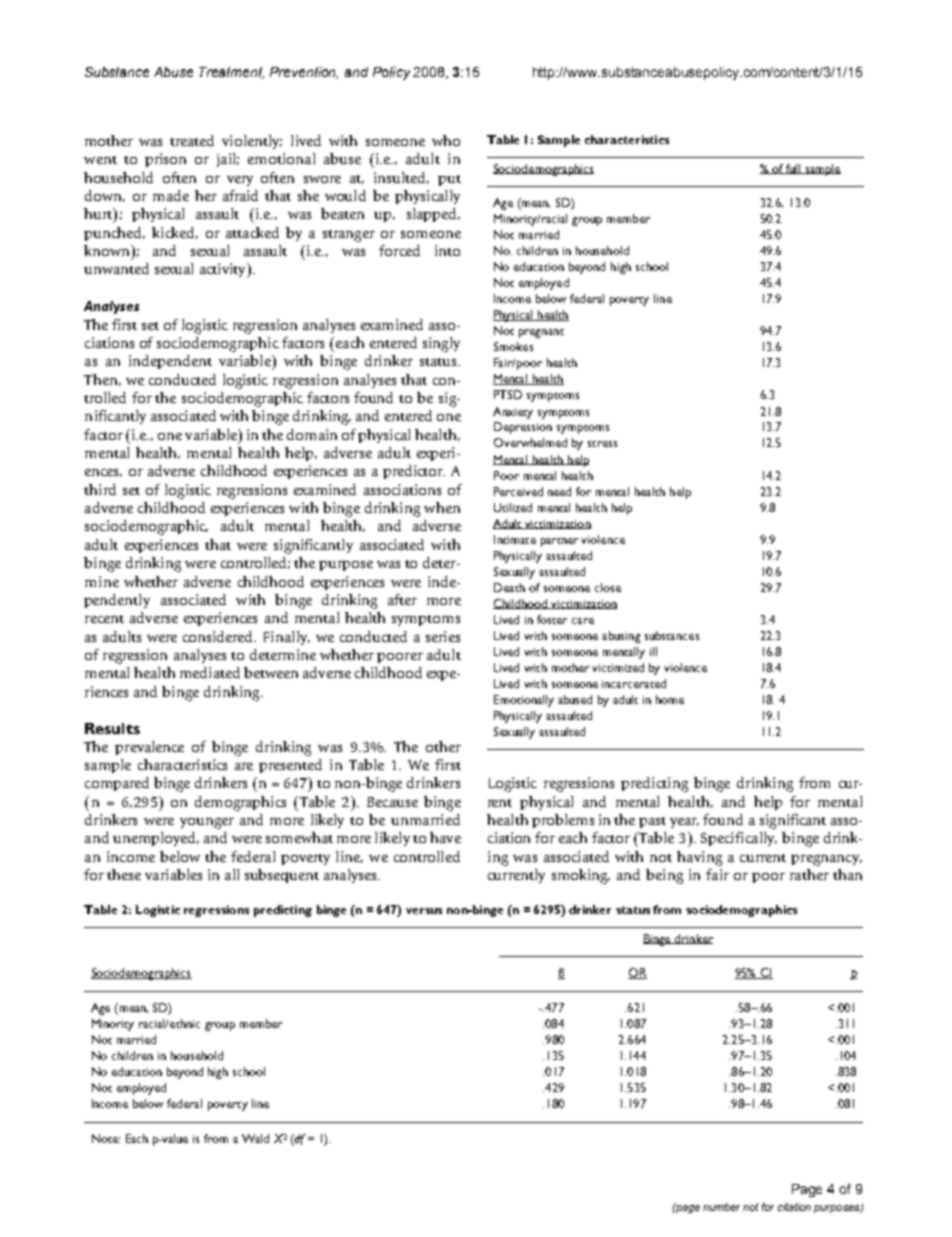 This screenshot has width=952, height=1237. Describe the element at coordinates (255, 1138) in the screenshot. I see `Wald` at that location.
